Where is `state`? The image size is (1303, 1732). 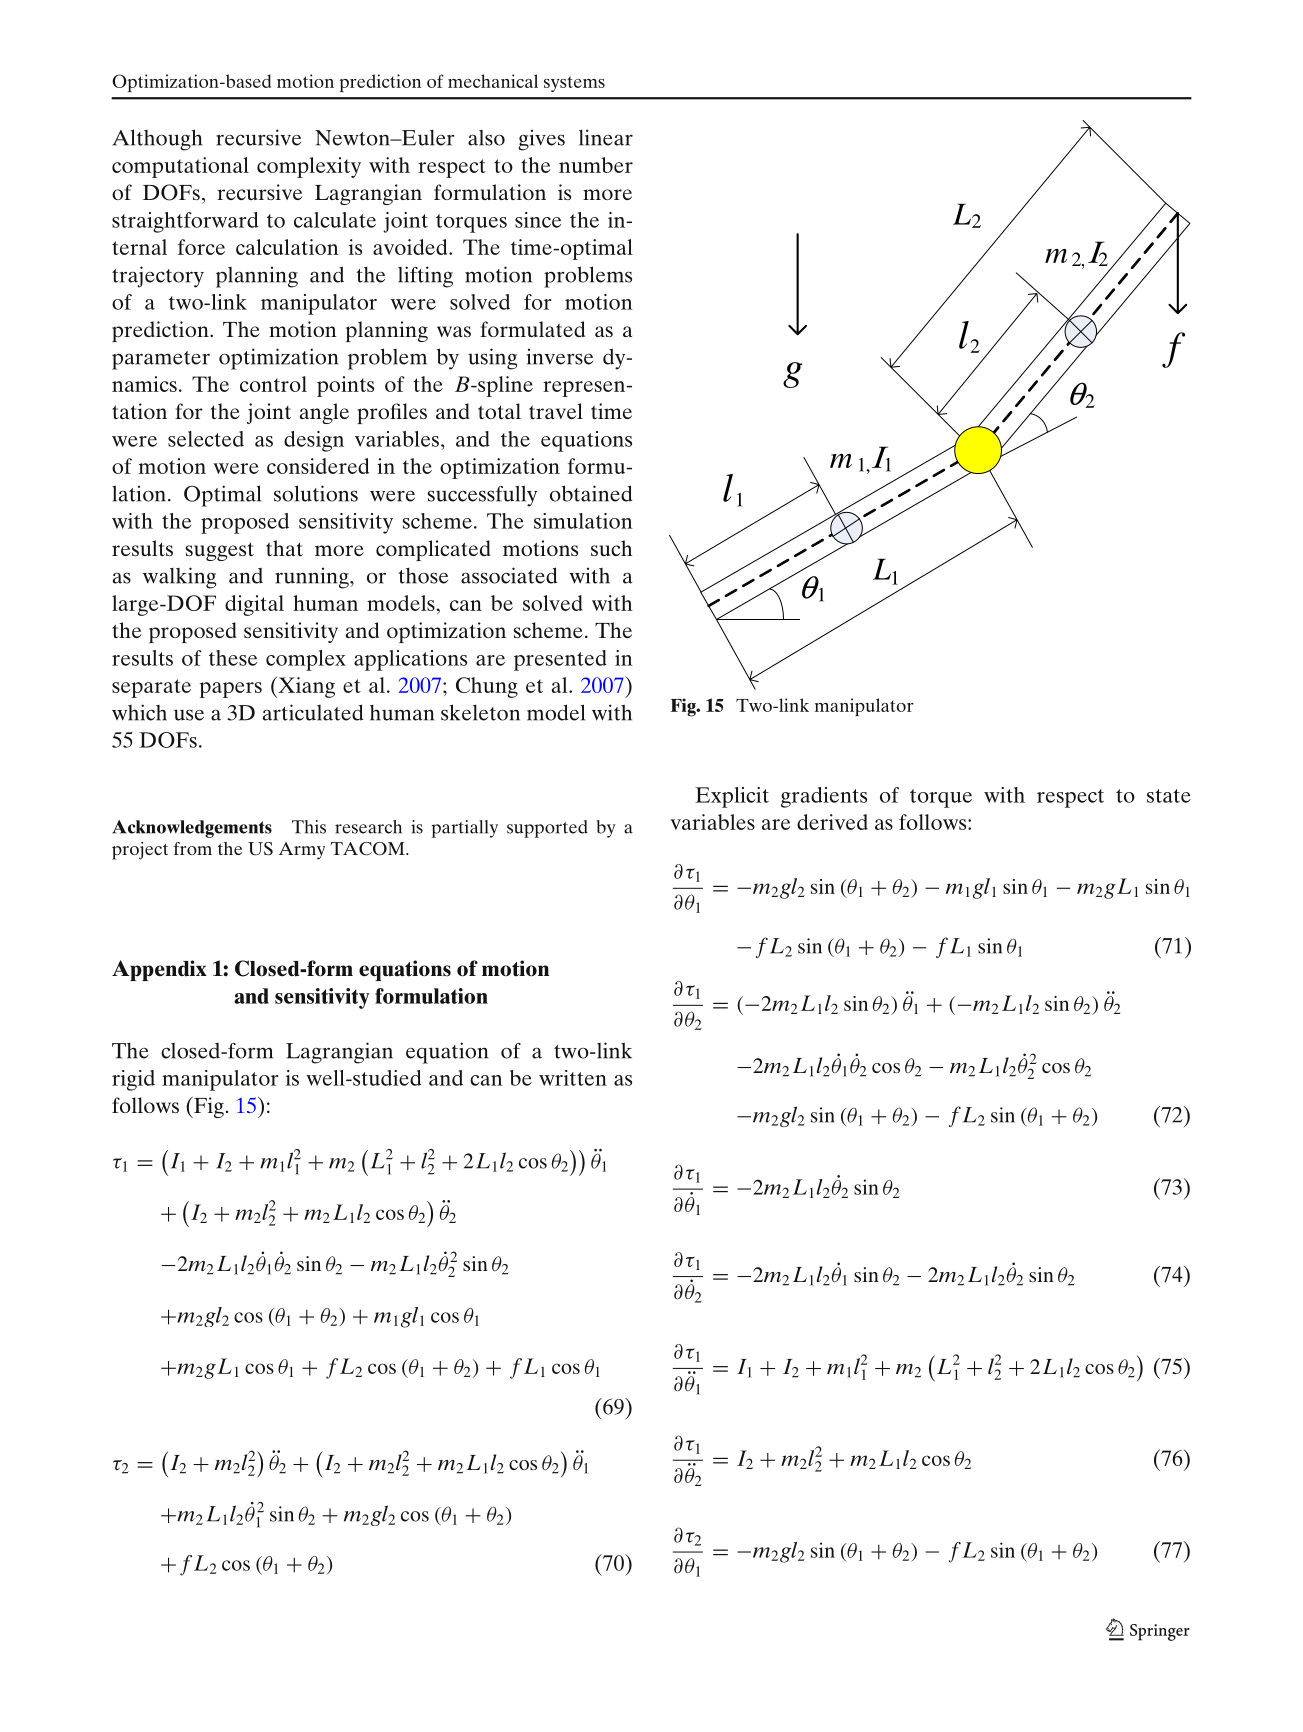 state is located at coordinates (1169, 796).
